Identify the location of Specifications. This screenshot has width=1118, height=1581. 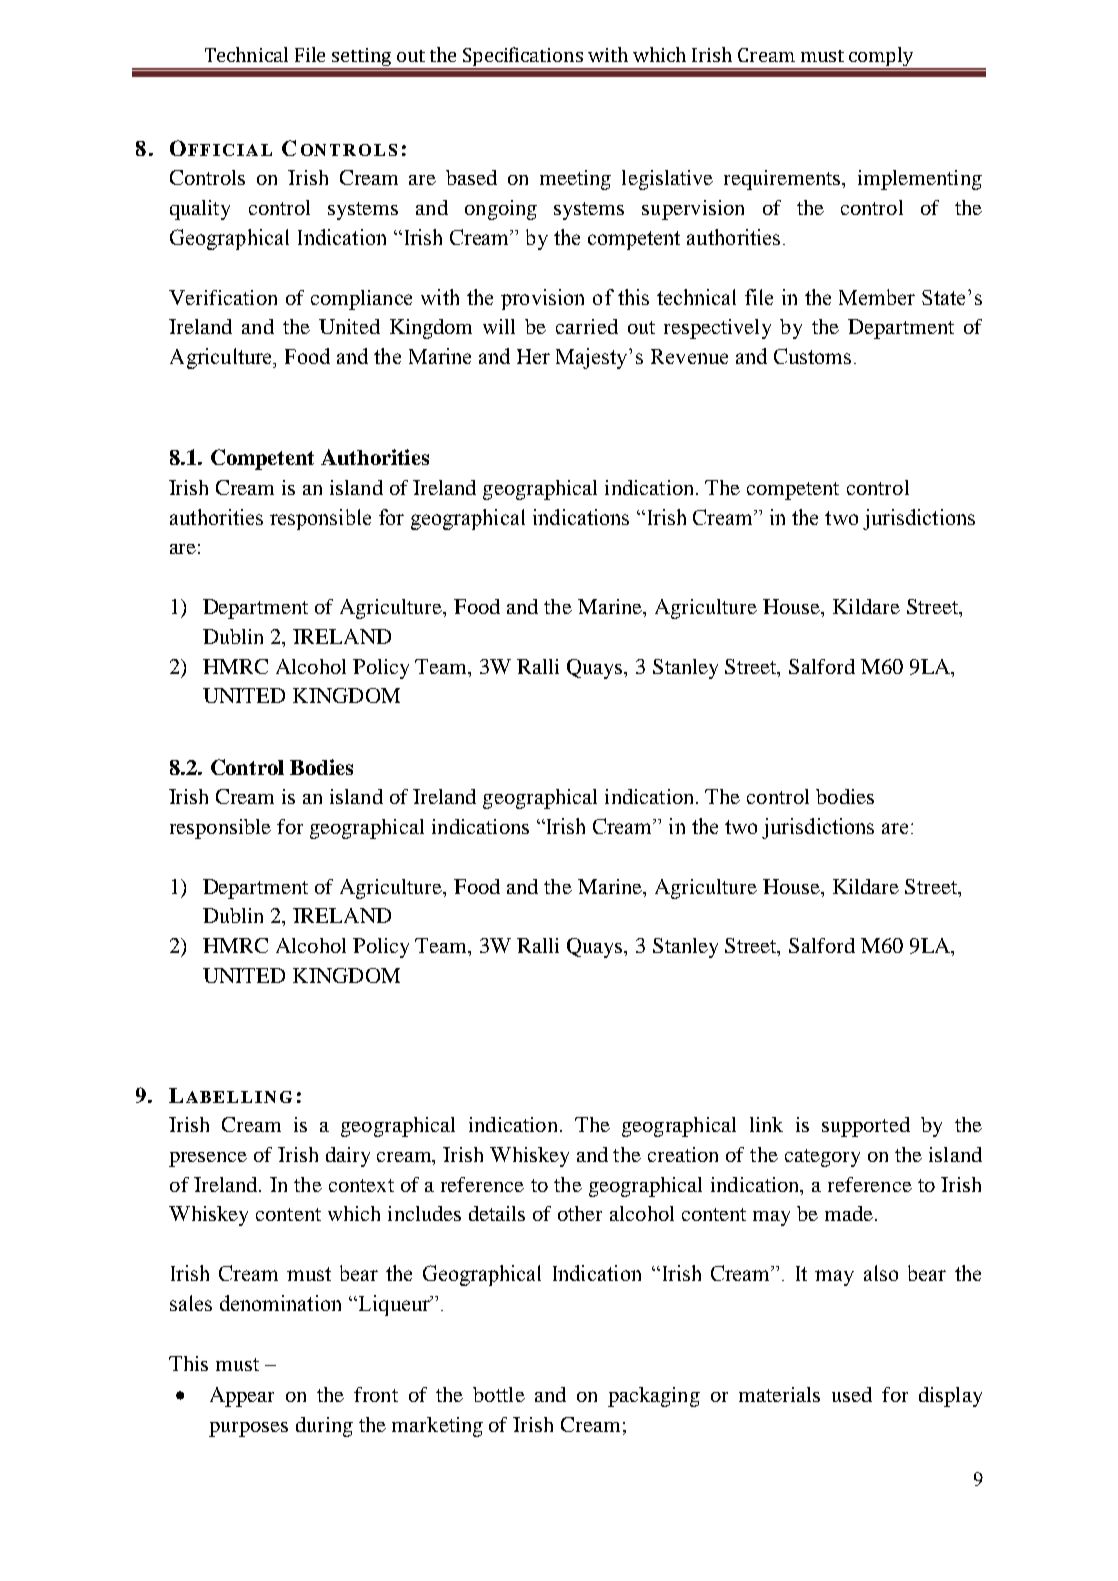
(523, 58).
